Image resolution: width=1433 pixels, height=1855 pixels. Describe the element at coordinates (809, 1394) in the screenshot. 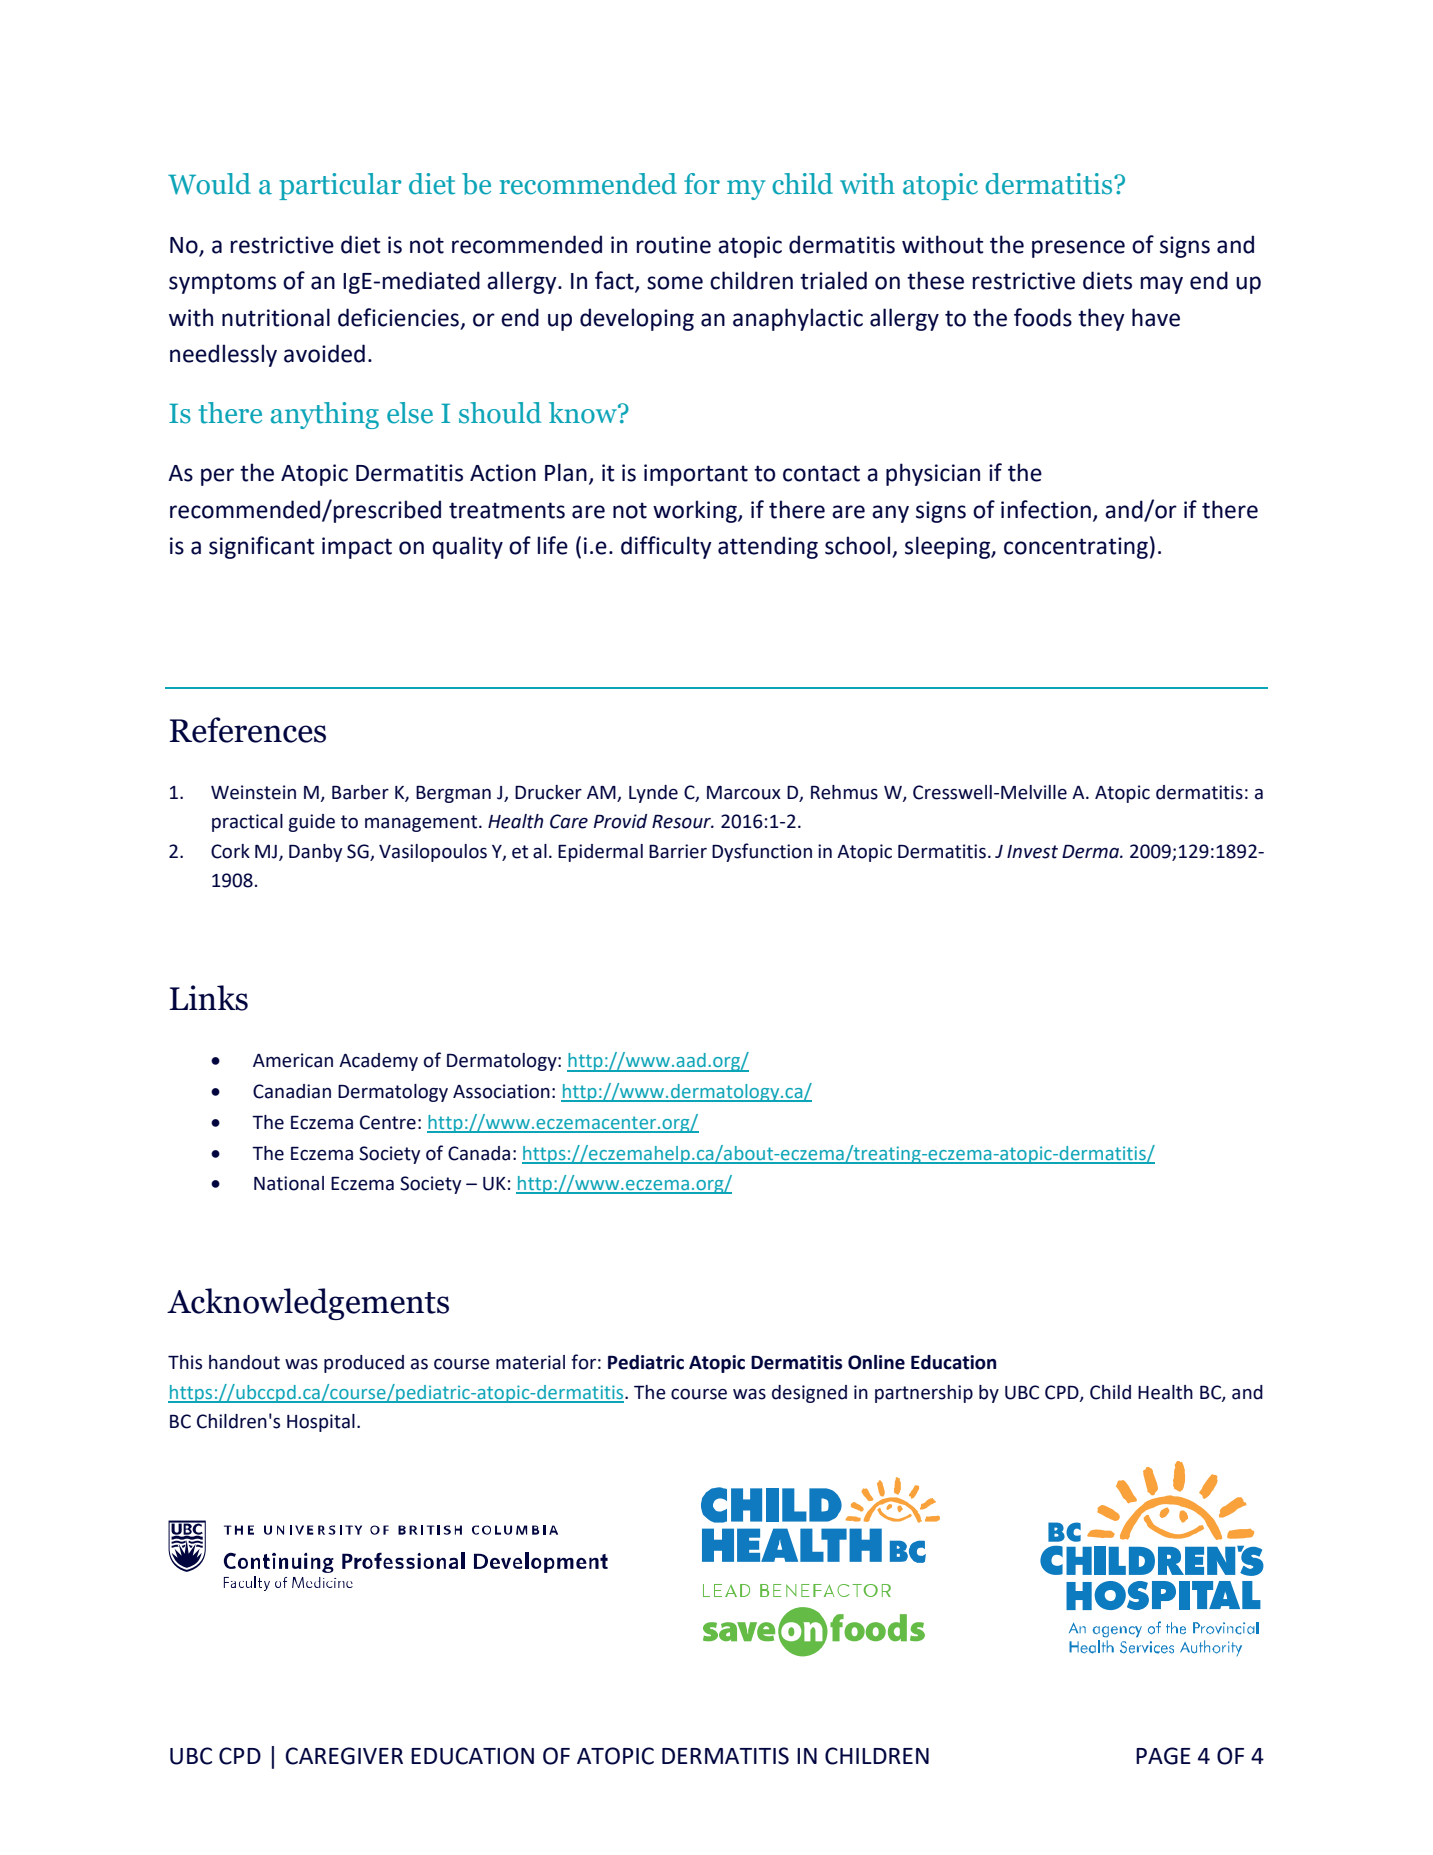

I see `designed` at that location.
